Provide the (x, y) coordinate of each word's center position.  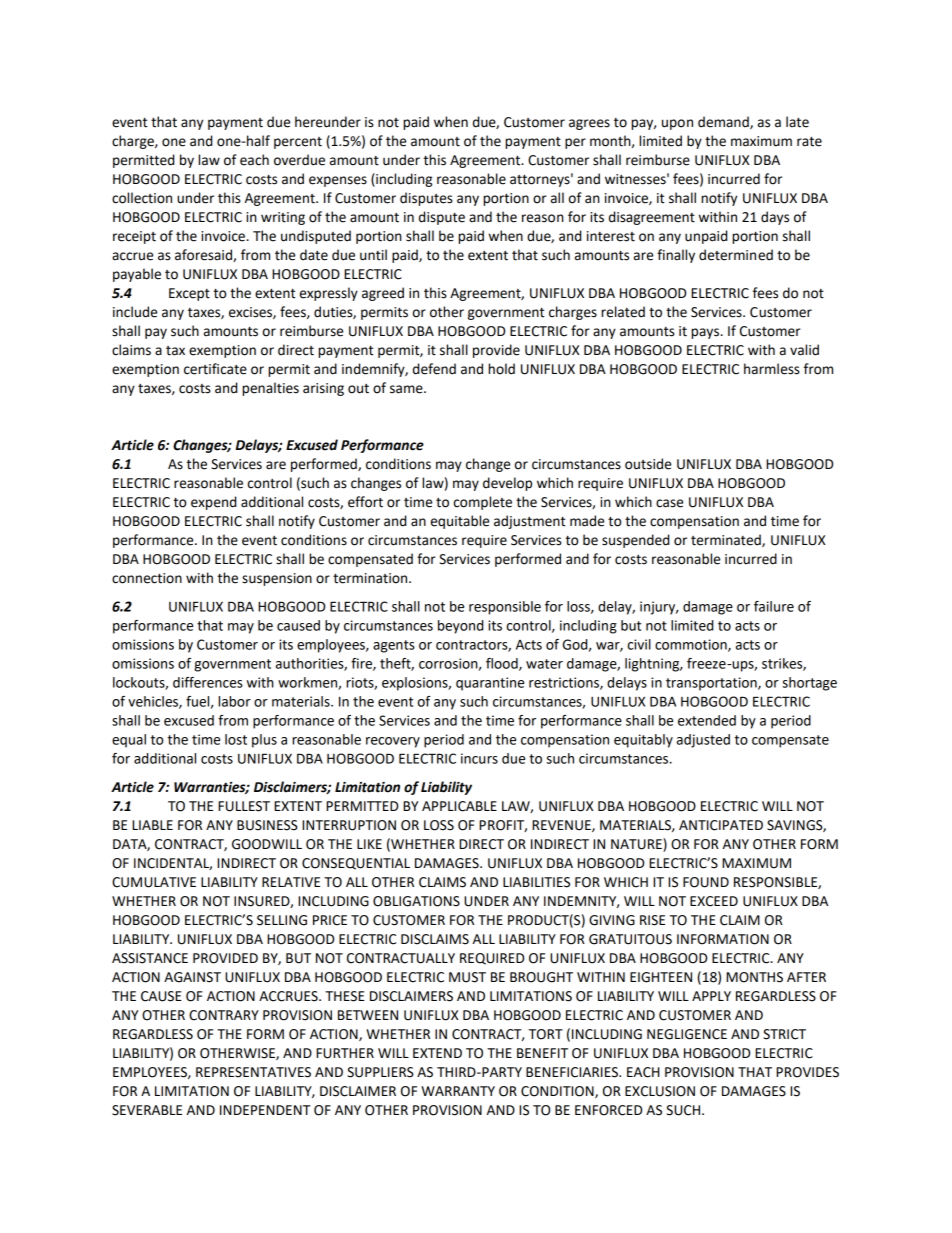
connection (147, 578)
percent (298, 143)
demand (724, 122)
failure (774, 606)
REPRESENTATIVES (253, 1072)
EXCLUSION (660, 1091)
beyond (460, 627)
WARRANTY (458, 1091)
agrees (589, 124)
